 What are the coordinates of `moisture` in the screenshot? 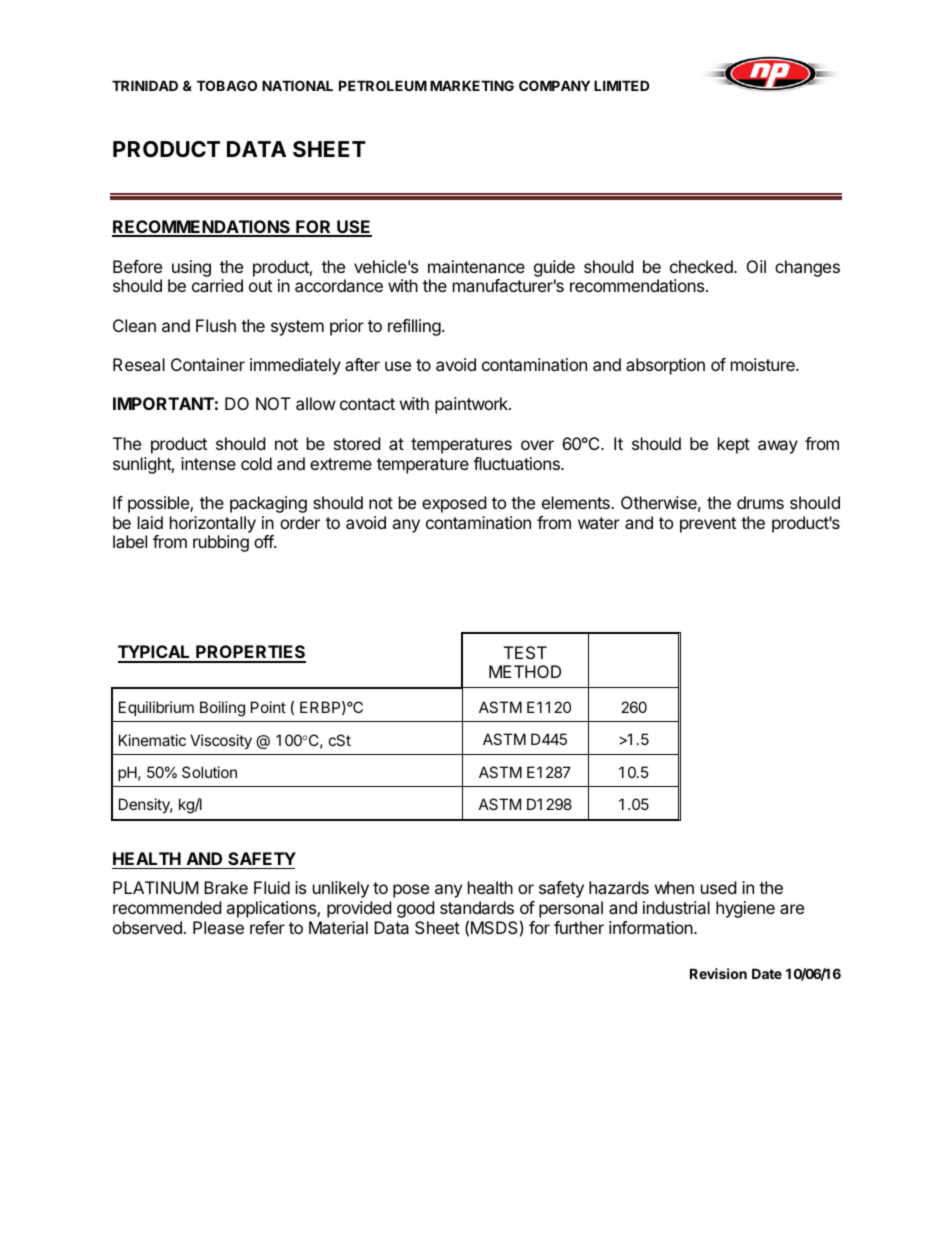 It's located at (764, 364).
